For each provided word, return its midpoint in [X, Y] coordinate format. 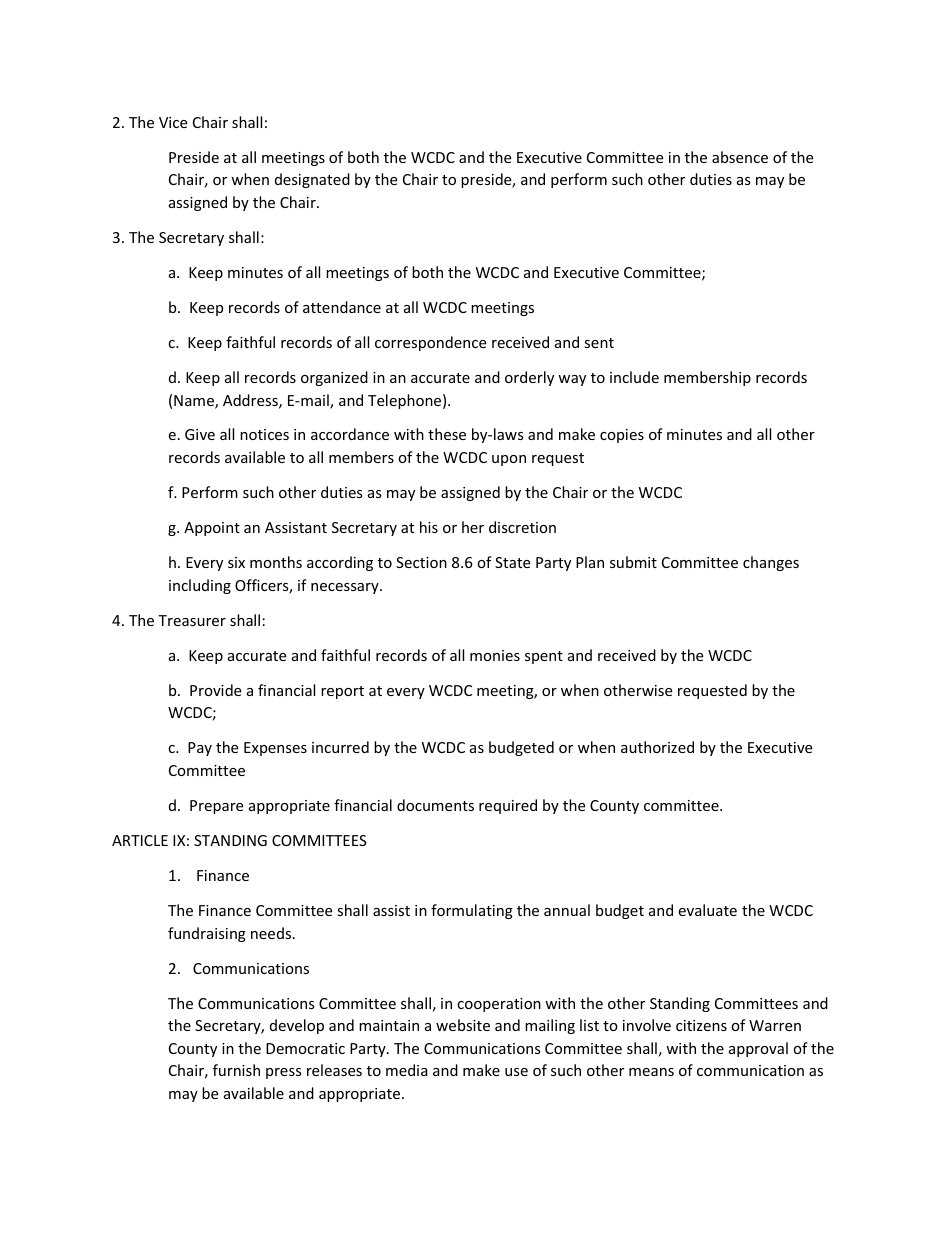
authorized [657, 747]
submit [633, 562]
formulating [472, 911]
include [634, 377]
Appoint [212, 529]
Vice [173, 122]
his [429, 527]
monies [495, 655]
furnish [236, 1070]
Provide [215, 690]
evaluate [707, 910]
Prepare [216, 807]
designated [312, 180]
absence [740, 157]
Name [195, 402]
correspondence [430, 343]
